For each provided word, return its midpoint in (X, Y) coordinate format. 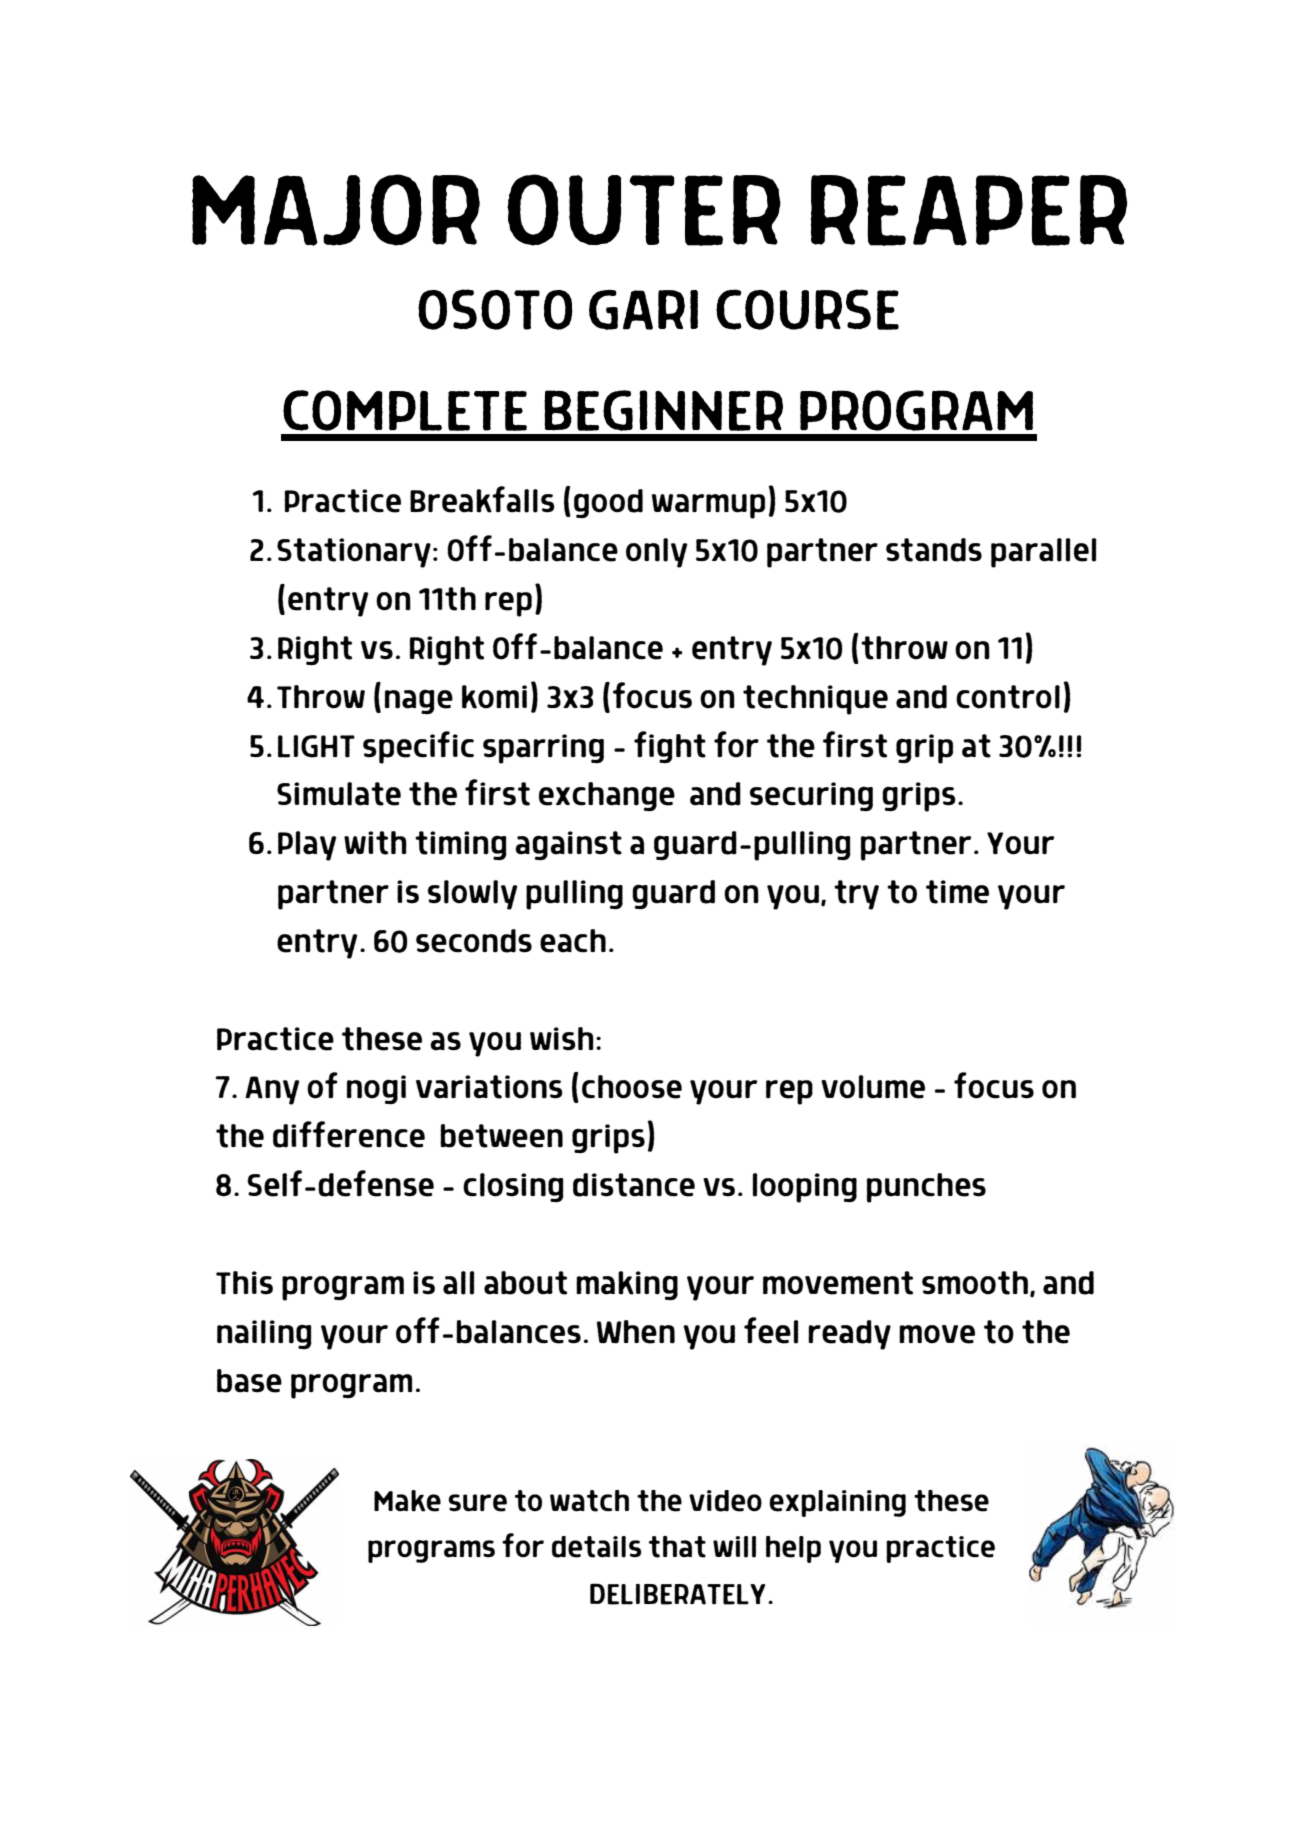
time (957, 892)
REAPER (969, 210)
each (573, 941)
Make (407, 1501)
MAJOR (336, 210)
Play (307, 846)
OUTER (644, 210)
